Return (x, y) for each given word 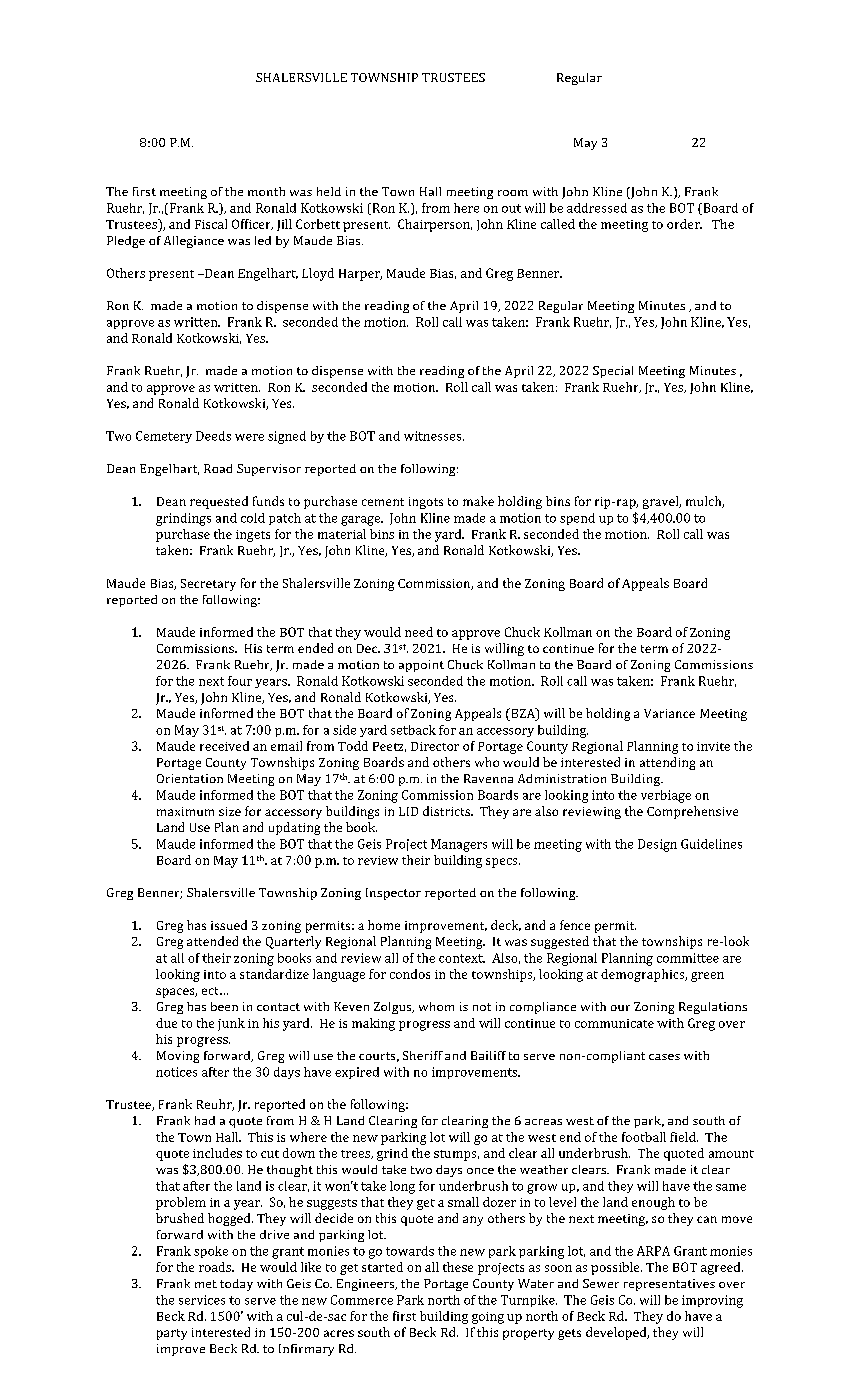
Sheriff (423, 1055)
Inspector (393, 894)
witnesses (434, 436)
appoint (421, 666)
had (205, 1120)
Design (657, 845)
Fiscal (211, 224)
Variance (669, 713)
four (240, 681)
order (684, 224)
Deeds (213, 436)
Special (613, 372)
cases (664, 1057)
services (202, 1300)
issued (229, 925)
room (513, 193)
